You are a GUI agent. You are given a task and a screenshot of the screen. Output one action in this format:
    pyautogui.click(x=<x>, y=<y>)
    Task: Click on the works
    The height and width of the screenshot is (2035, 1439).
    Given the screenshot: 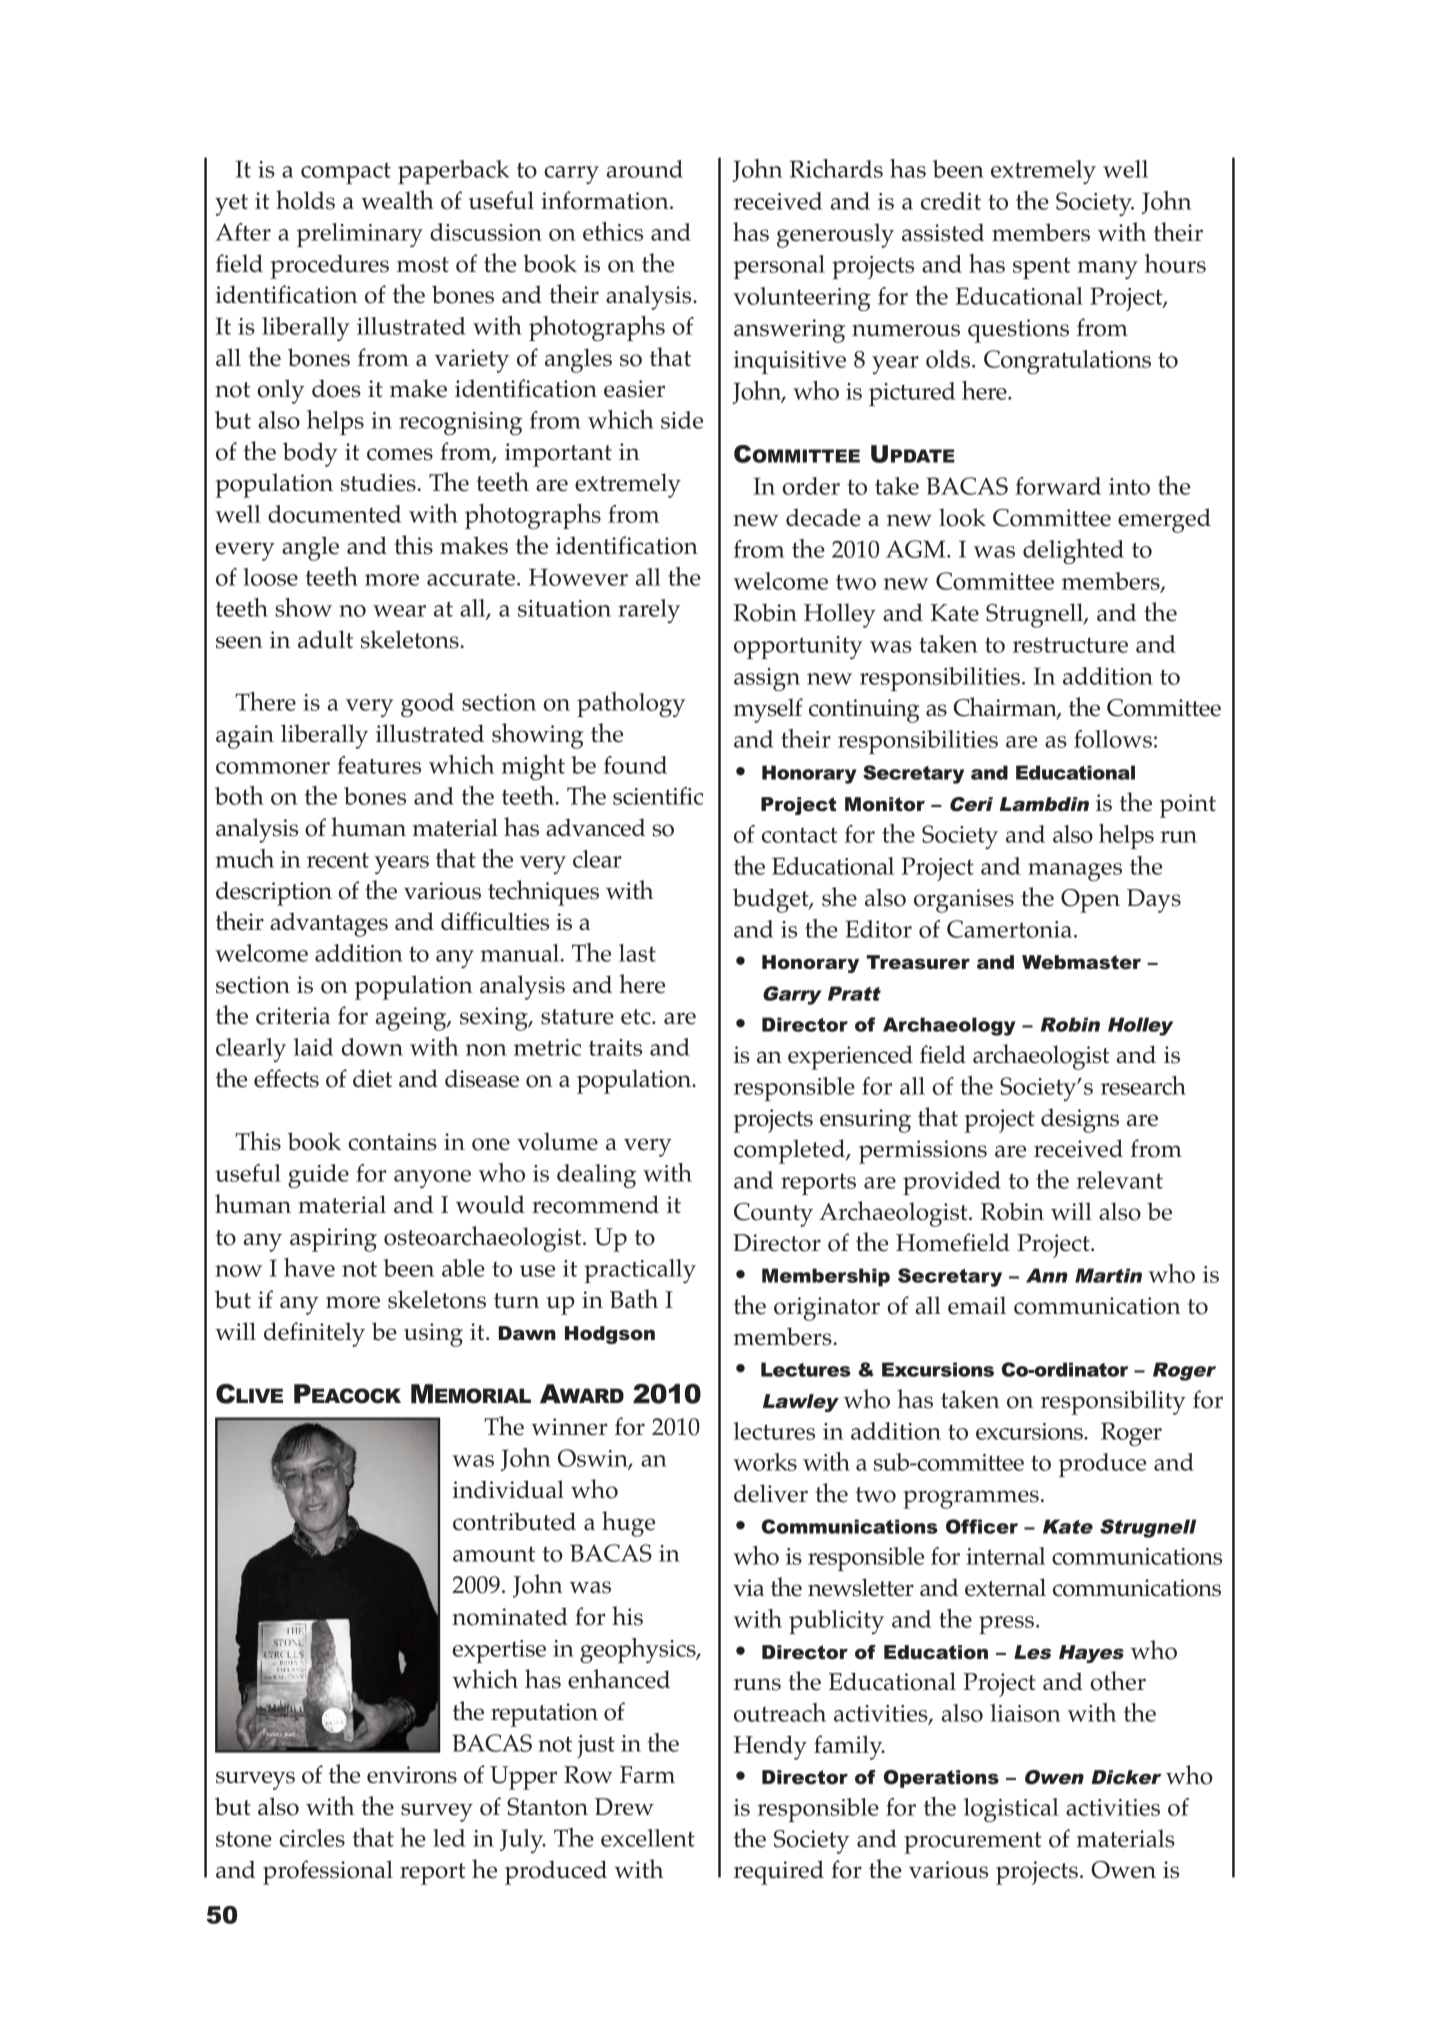 What is the action you would take?
    pyautogui.click(x=765, y=1462)
